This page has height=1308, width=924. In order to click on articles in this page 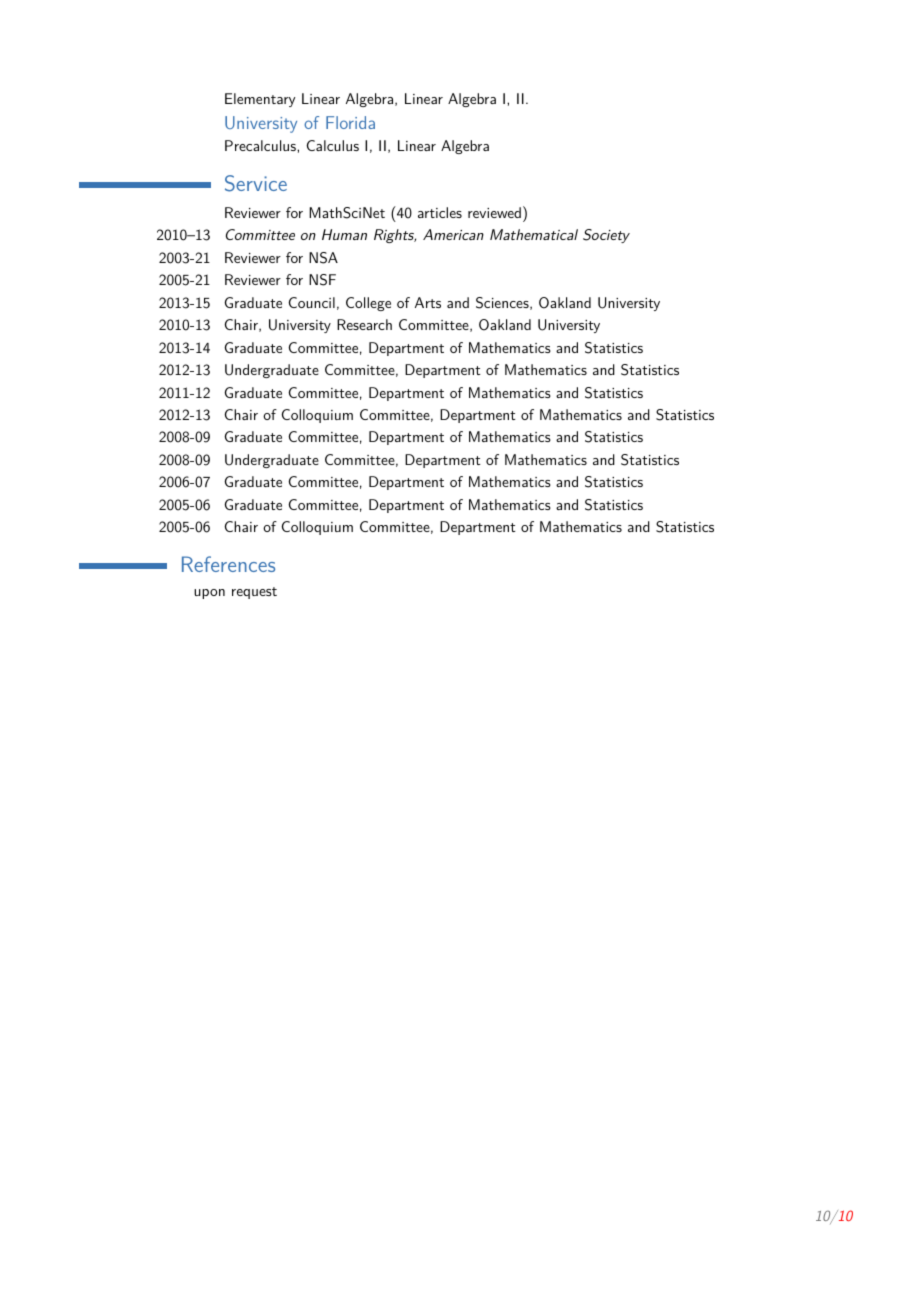, I will do `click(440, 212)`.
